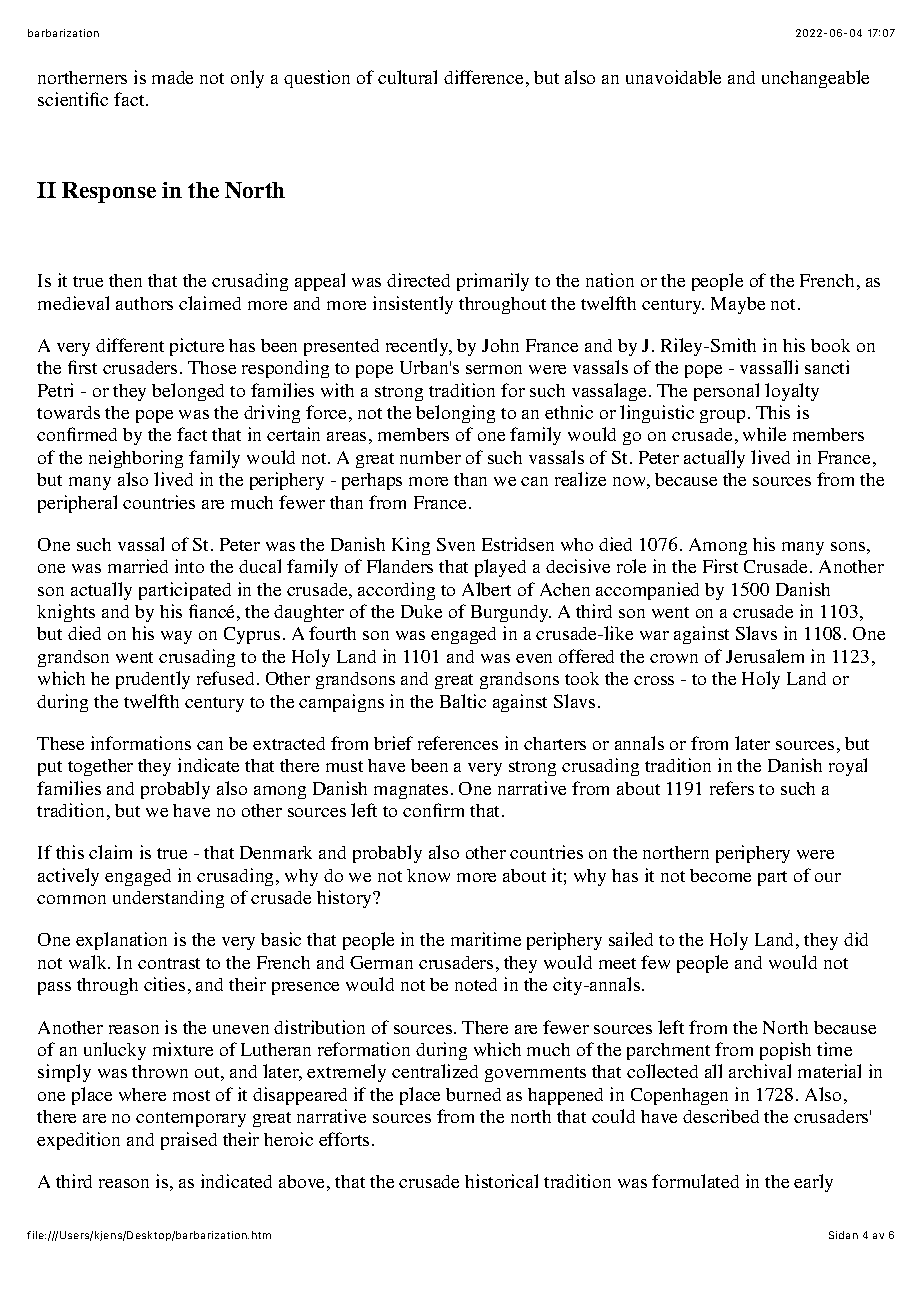  I want to click on way, so click(176, 637).
